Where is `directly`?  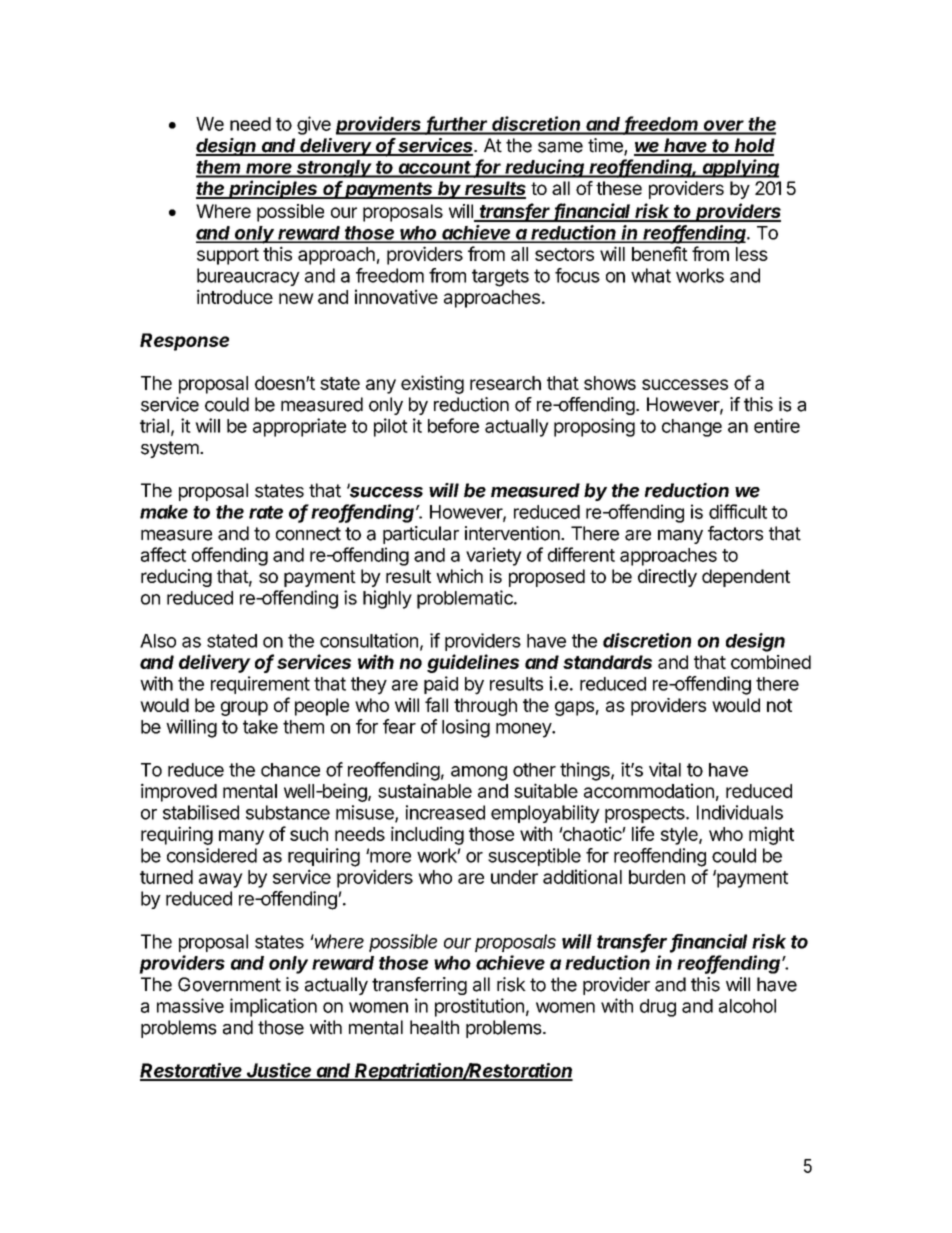
directly is located at coordinates (667, 578).
